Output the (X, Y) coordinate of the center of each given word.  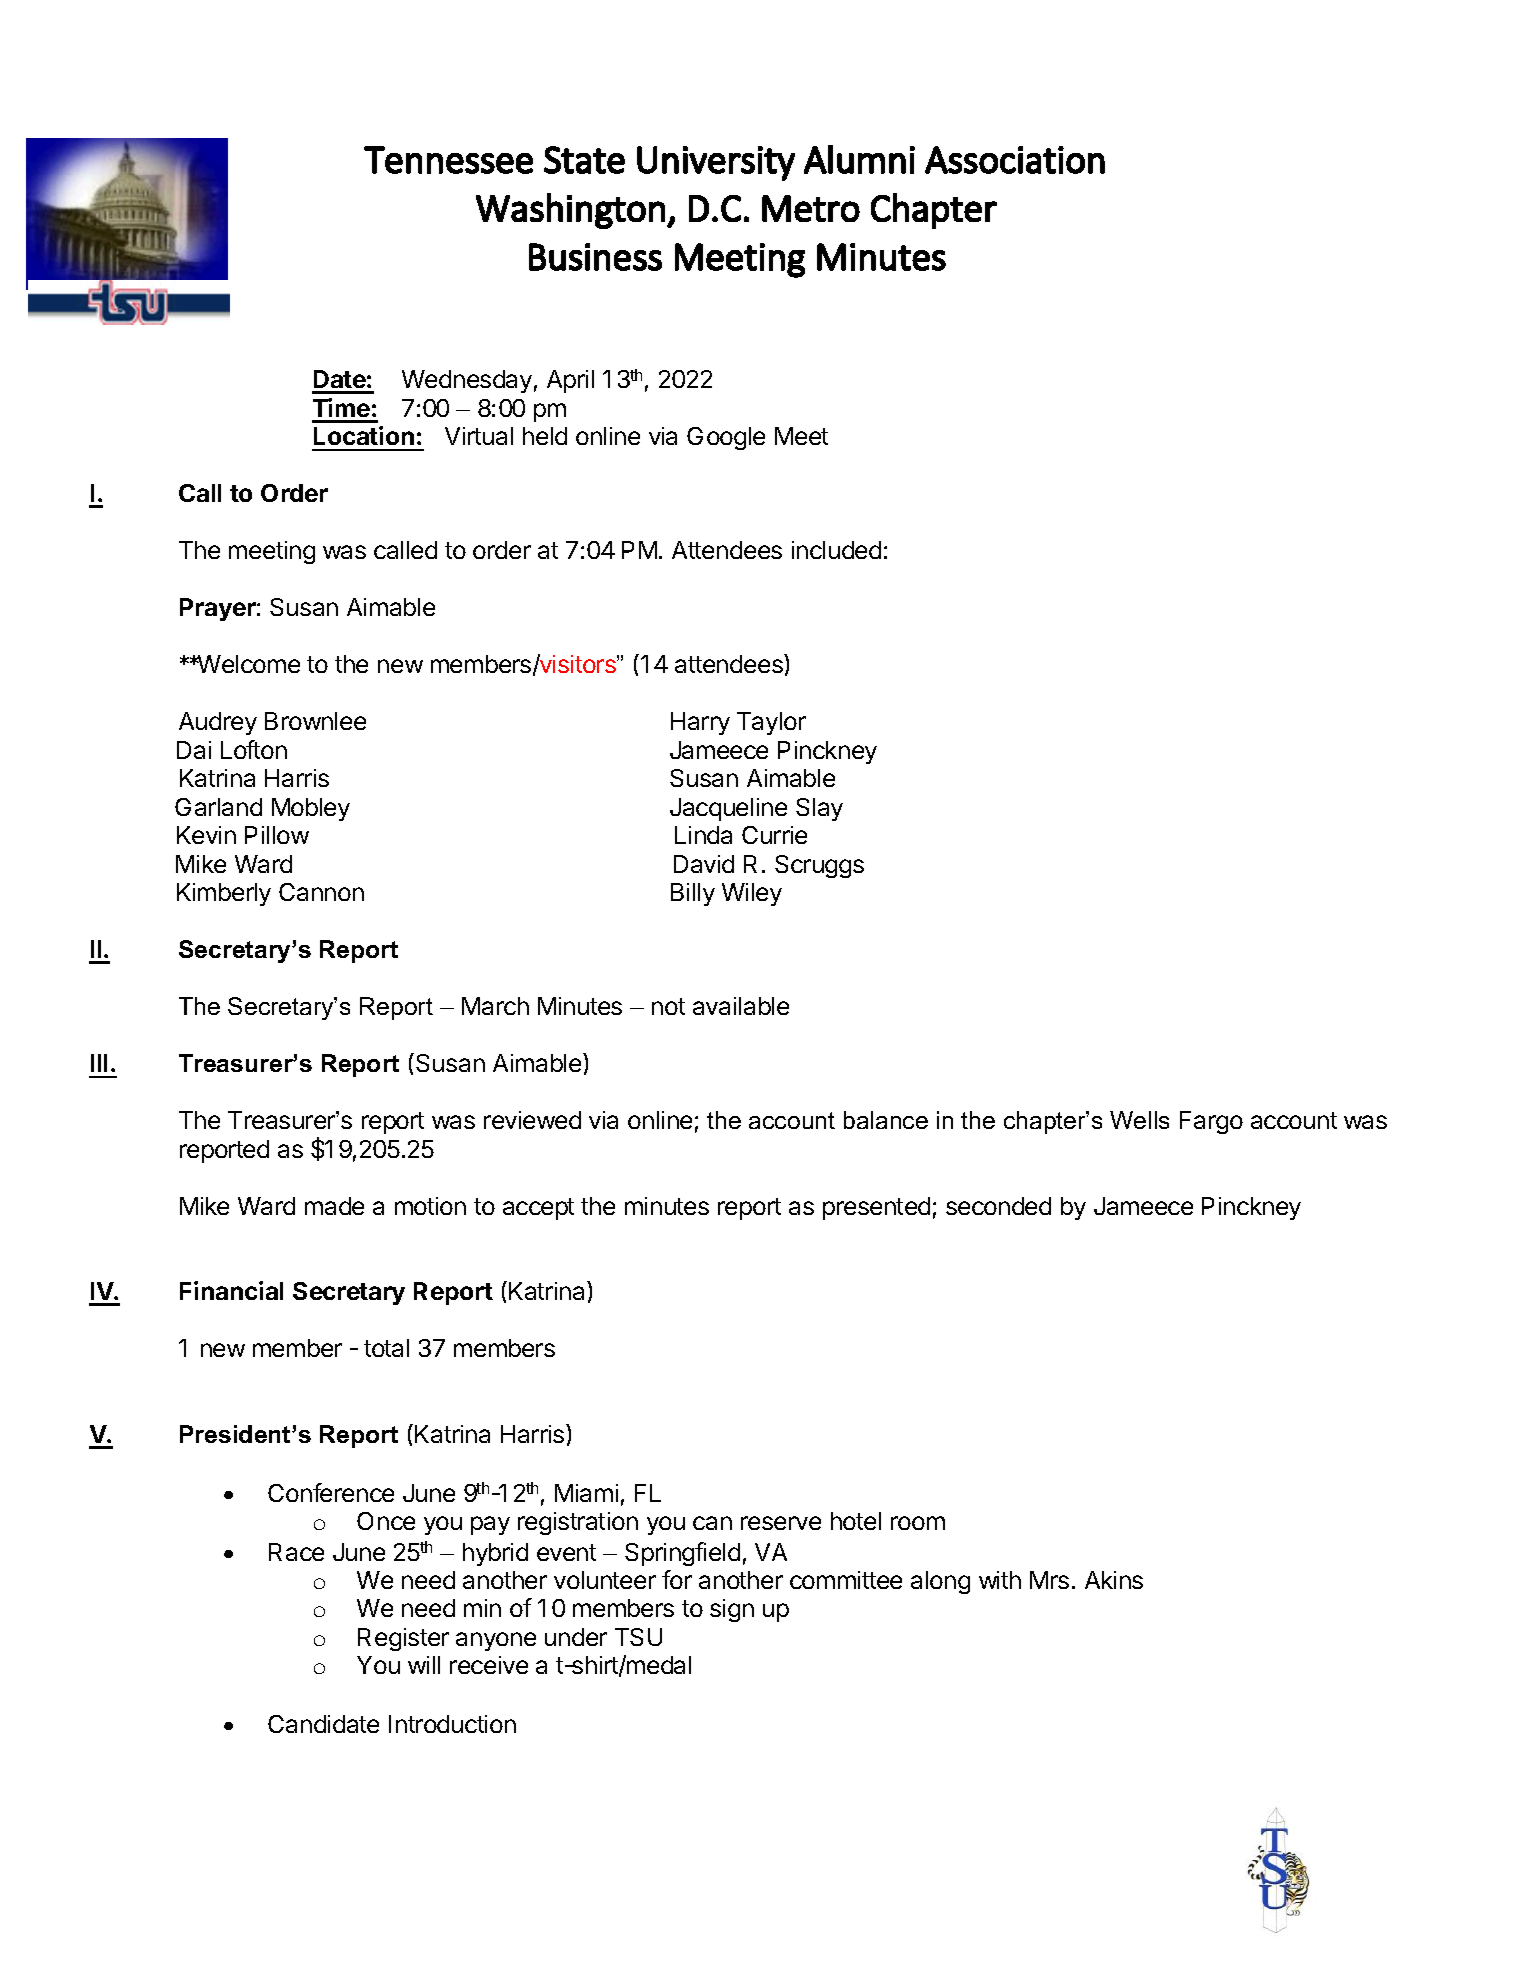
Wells (1139, 1120)
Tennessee (448, 160)
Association (1015, 160)
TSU (638, 1637)
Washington (570, 211)
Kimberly (224, 894)
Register (403, 1639)
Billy (693, 894)
